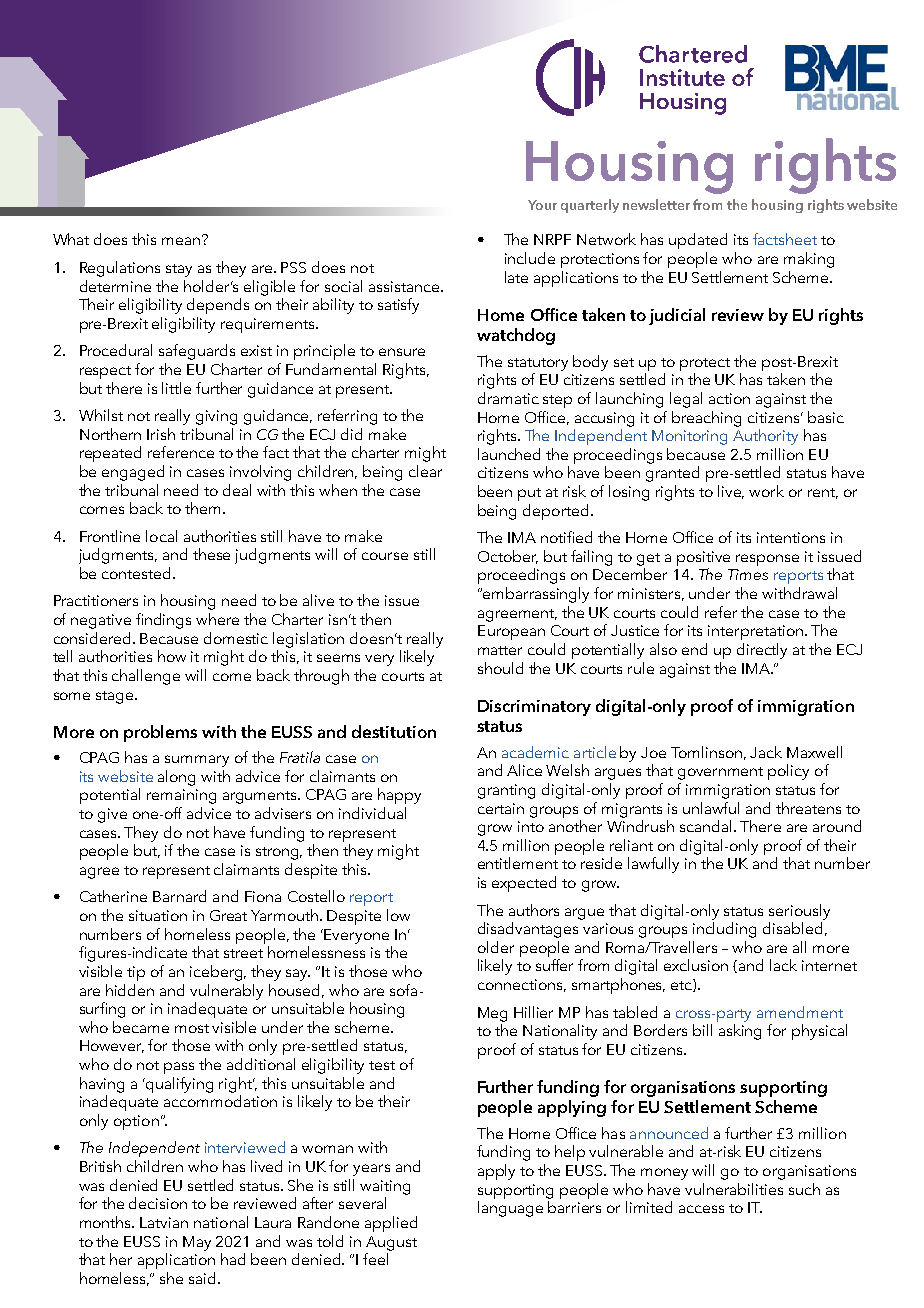  What do you see at coordinates (398, 915) in the screenshot?
I see `low` at bounding box center [398, 915].
